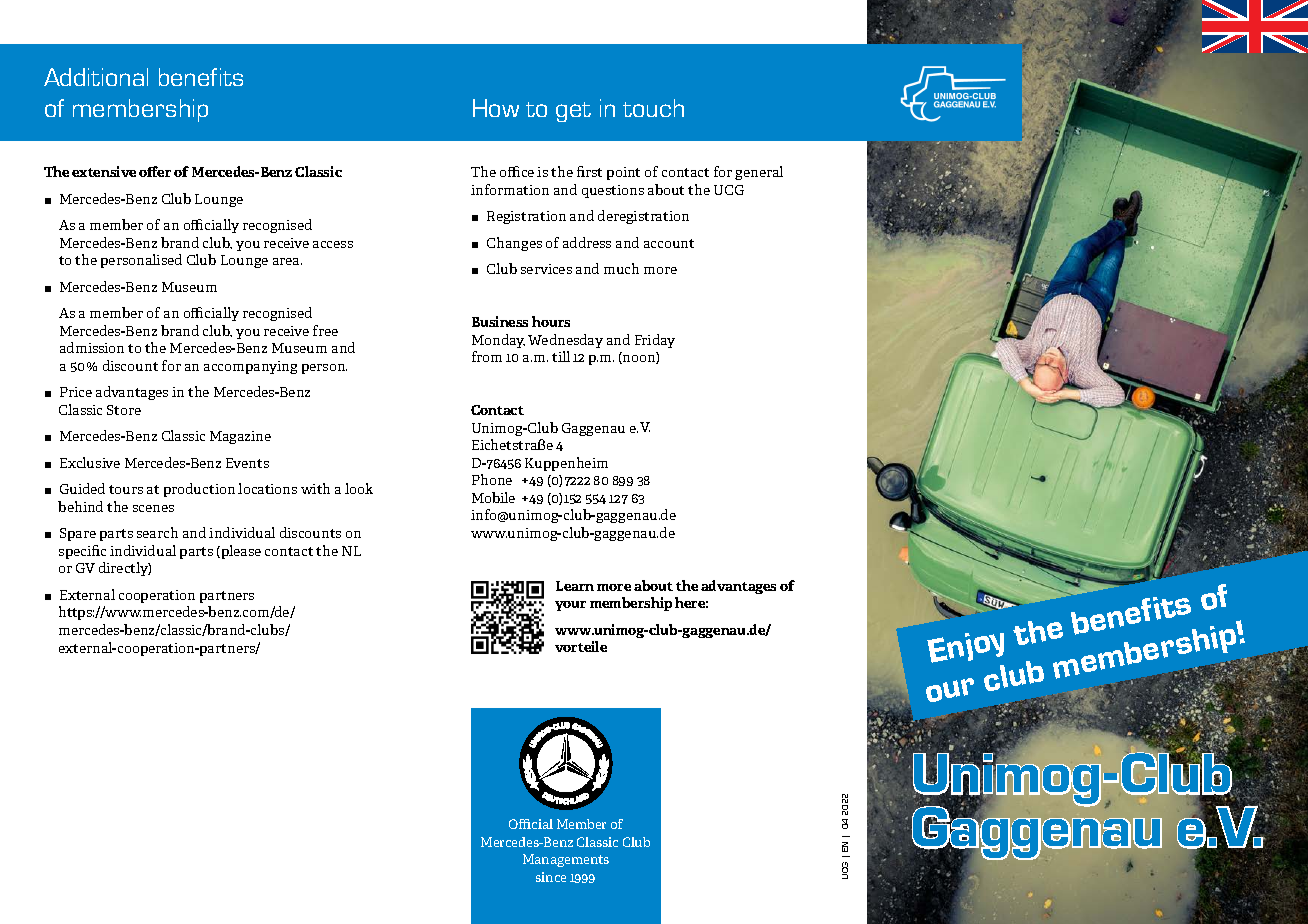 This screenshot has height=924, width=1308. Describe the element at coordinates (570, 606) in the screenshot. I see `your` at that location.
